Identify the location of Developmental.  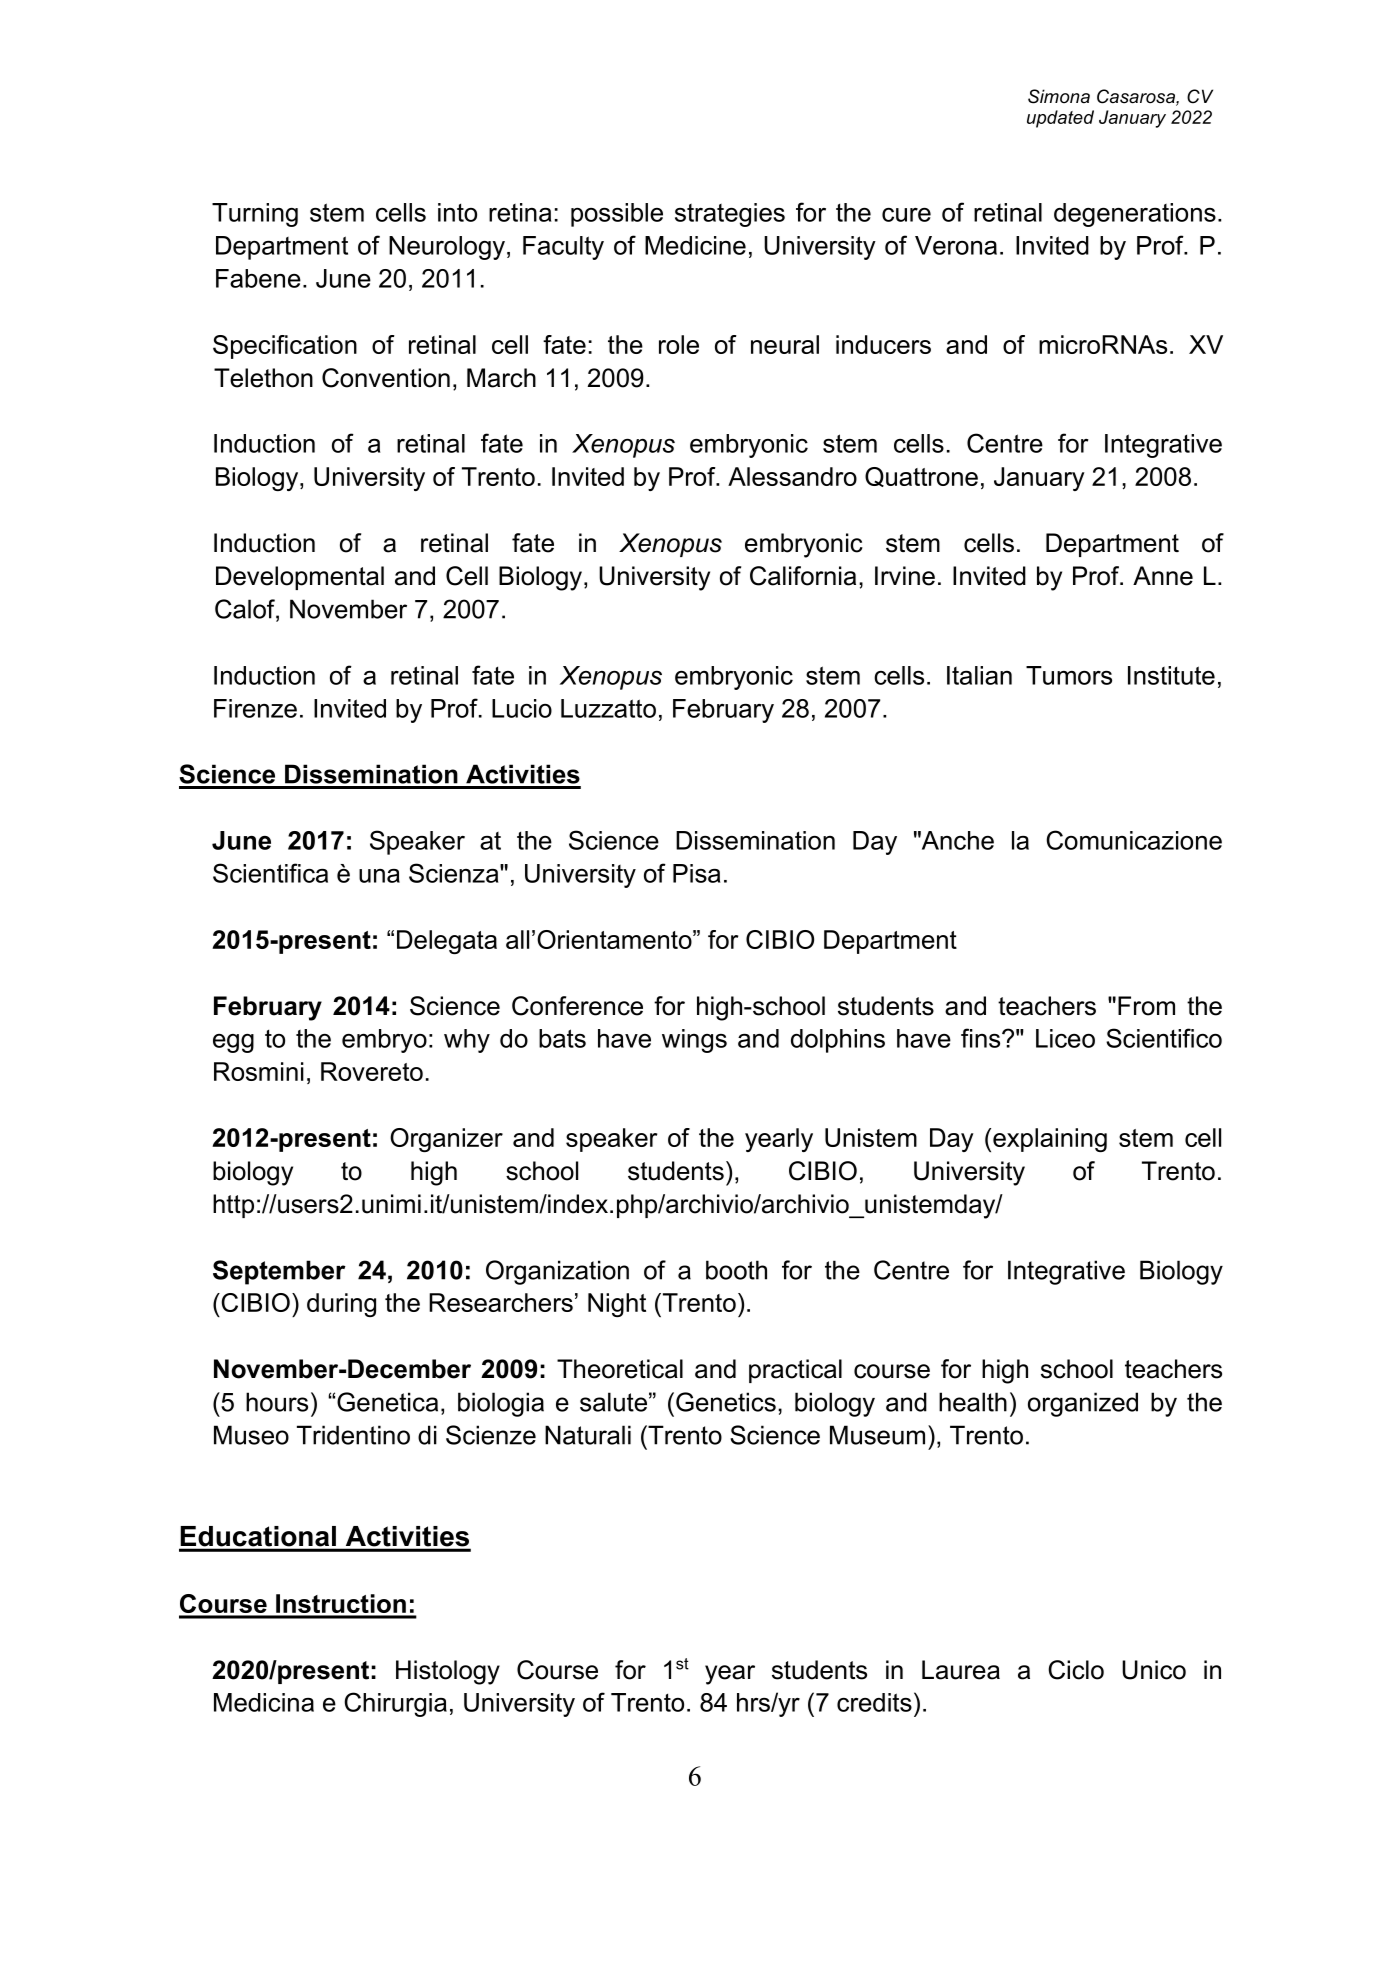
(300, 578).
